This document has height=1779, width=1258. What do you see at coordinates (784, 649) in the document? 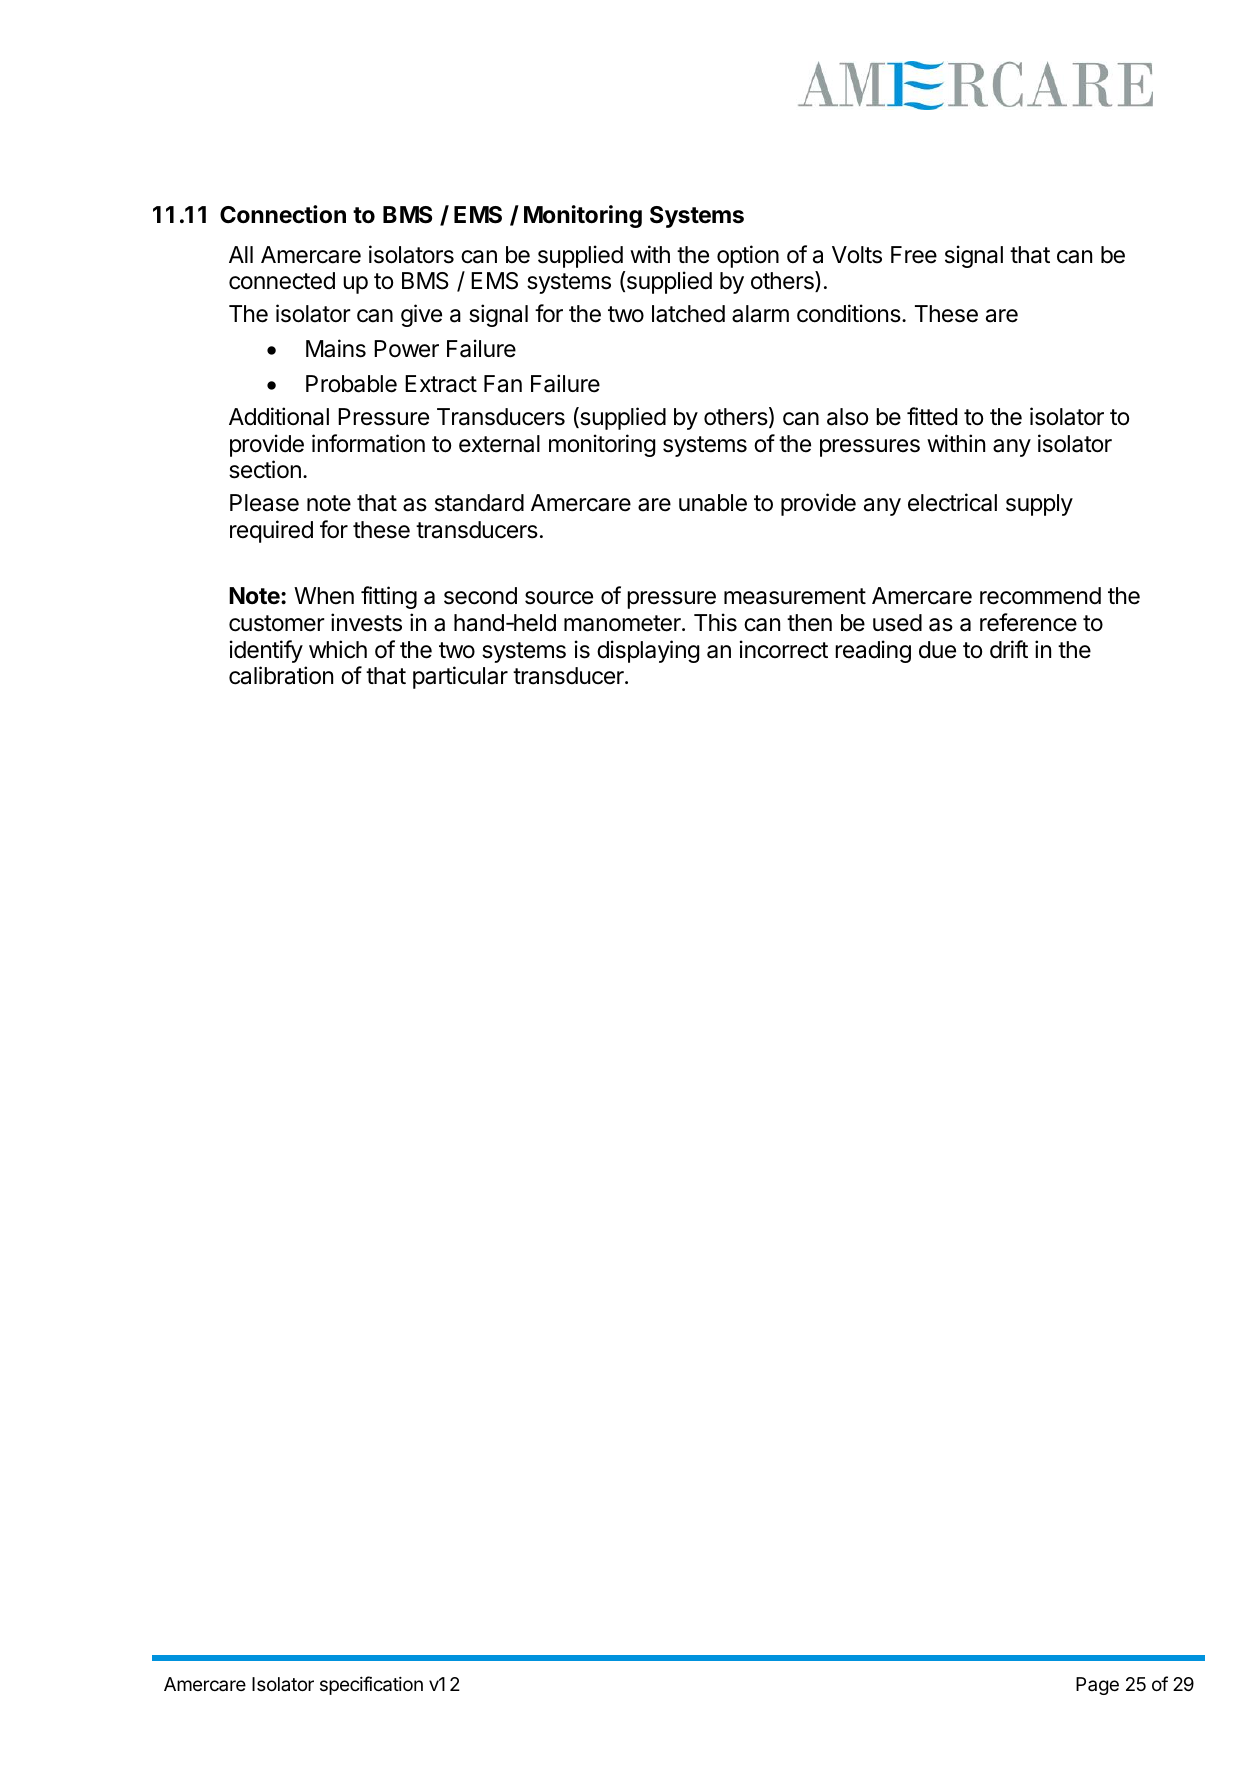
I see `incorrect` at bounding box center [784, 649].
